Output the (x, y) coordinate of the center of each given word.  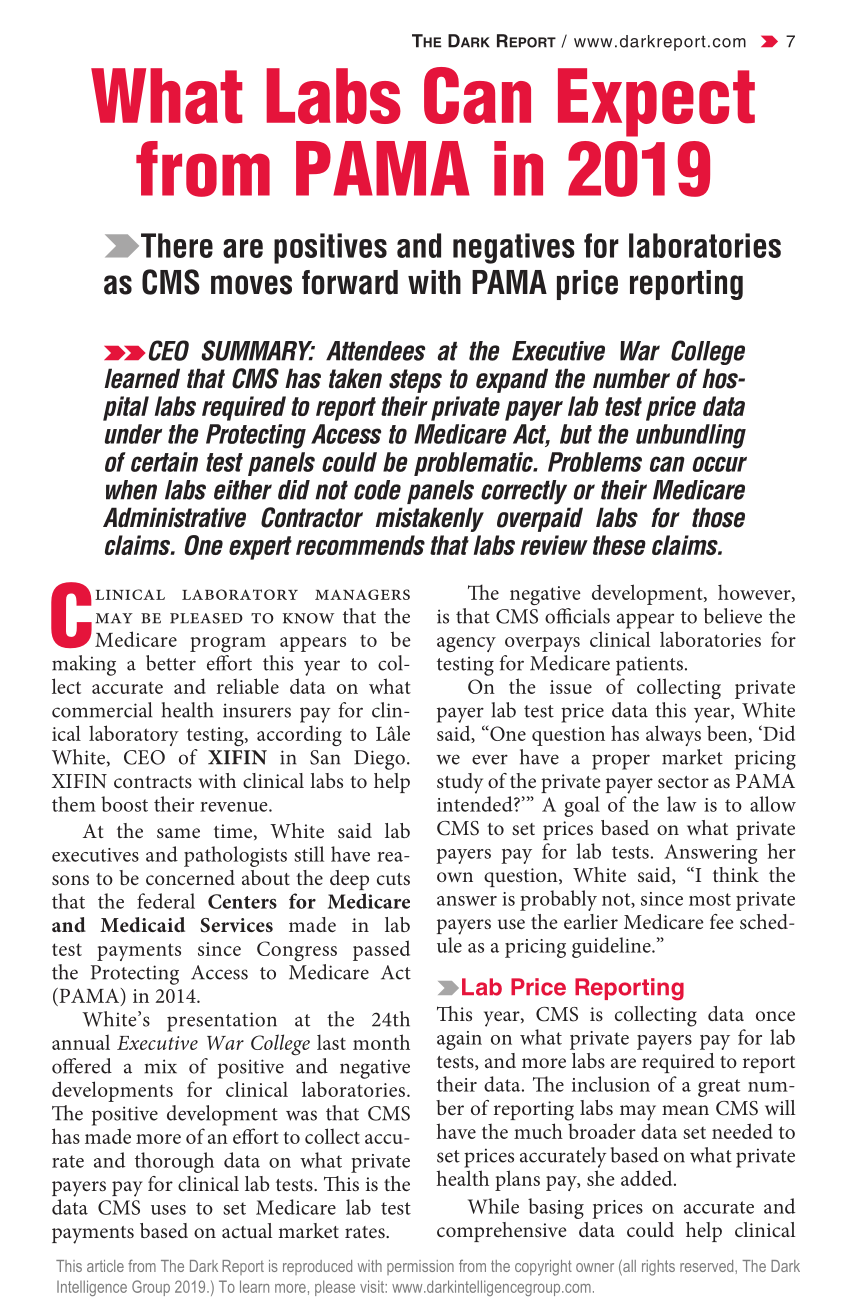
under (133, 434)
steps (415, 381)
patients (649, 666)
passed (381, 950)
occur (719, 464)
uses (168, 1210)
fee (722, 921)
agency (466, 644)
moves (251, 285)
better (171, 663)
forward (350, 282)
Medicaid (142, 924)
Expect (656, 102)
